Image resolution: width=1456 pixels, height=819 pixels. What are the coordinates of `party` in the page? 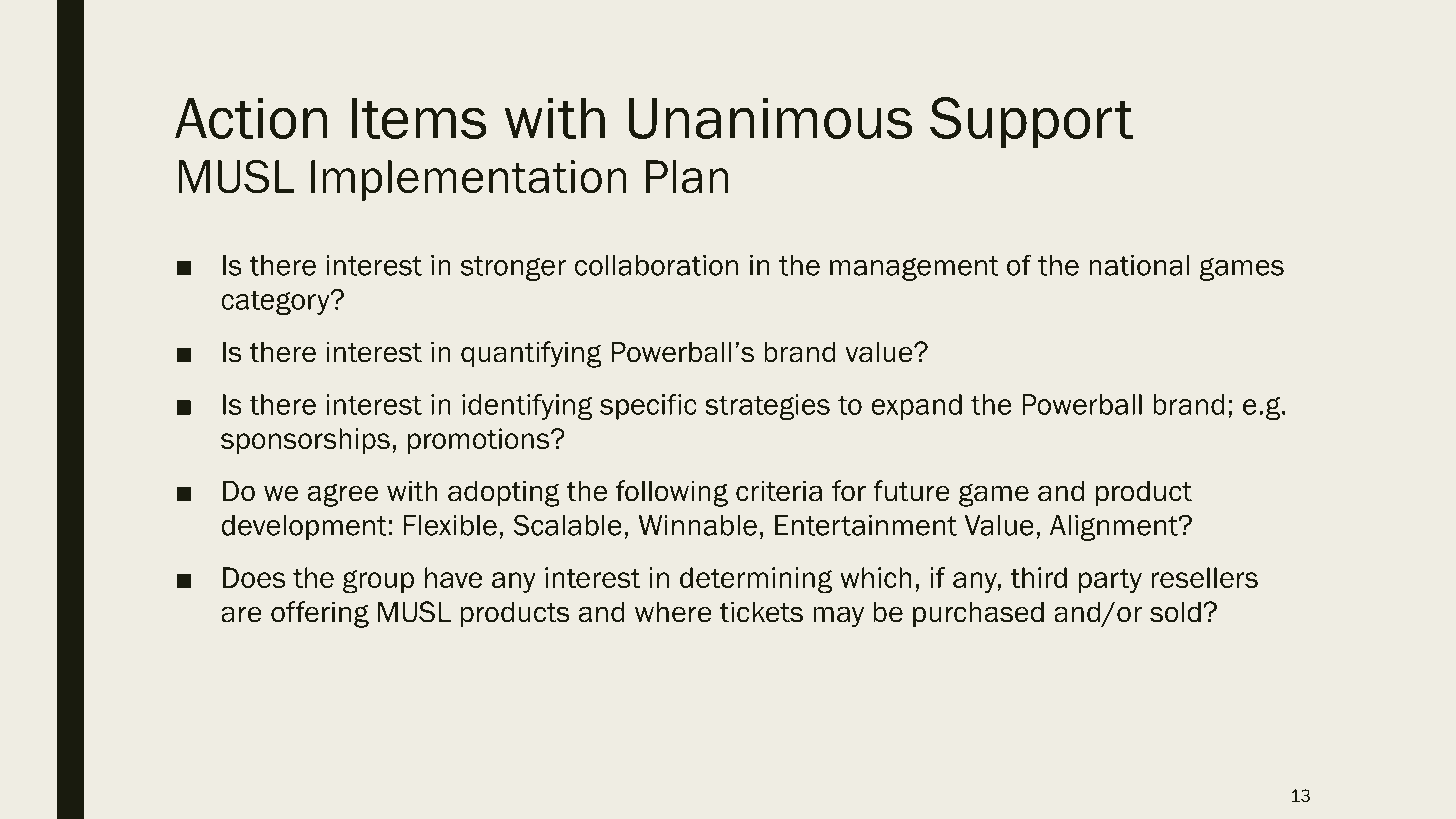 It's located at (1110, 581).
